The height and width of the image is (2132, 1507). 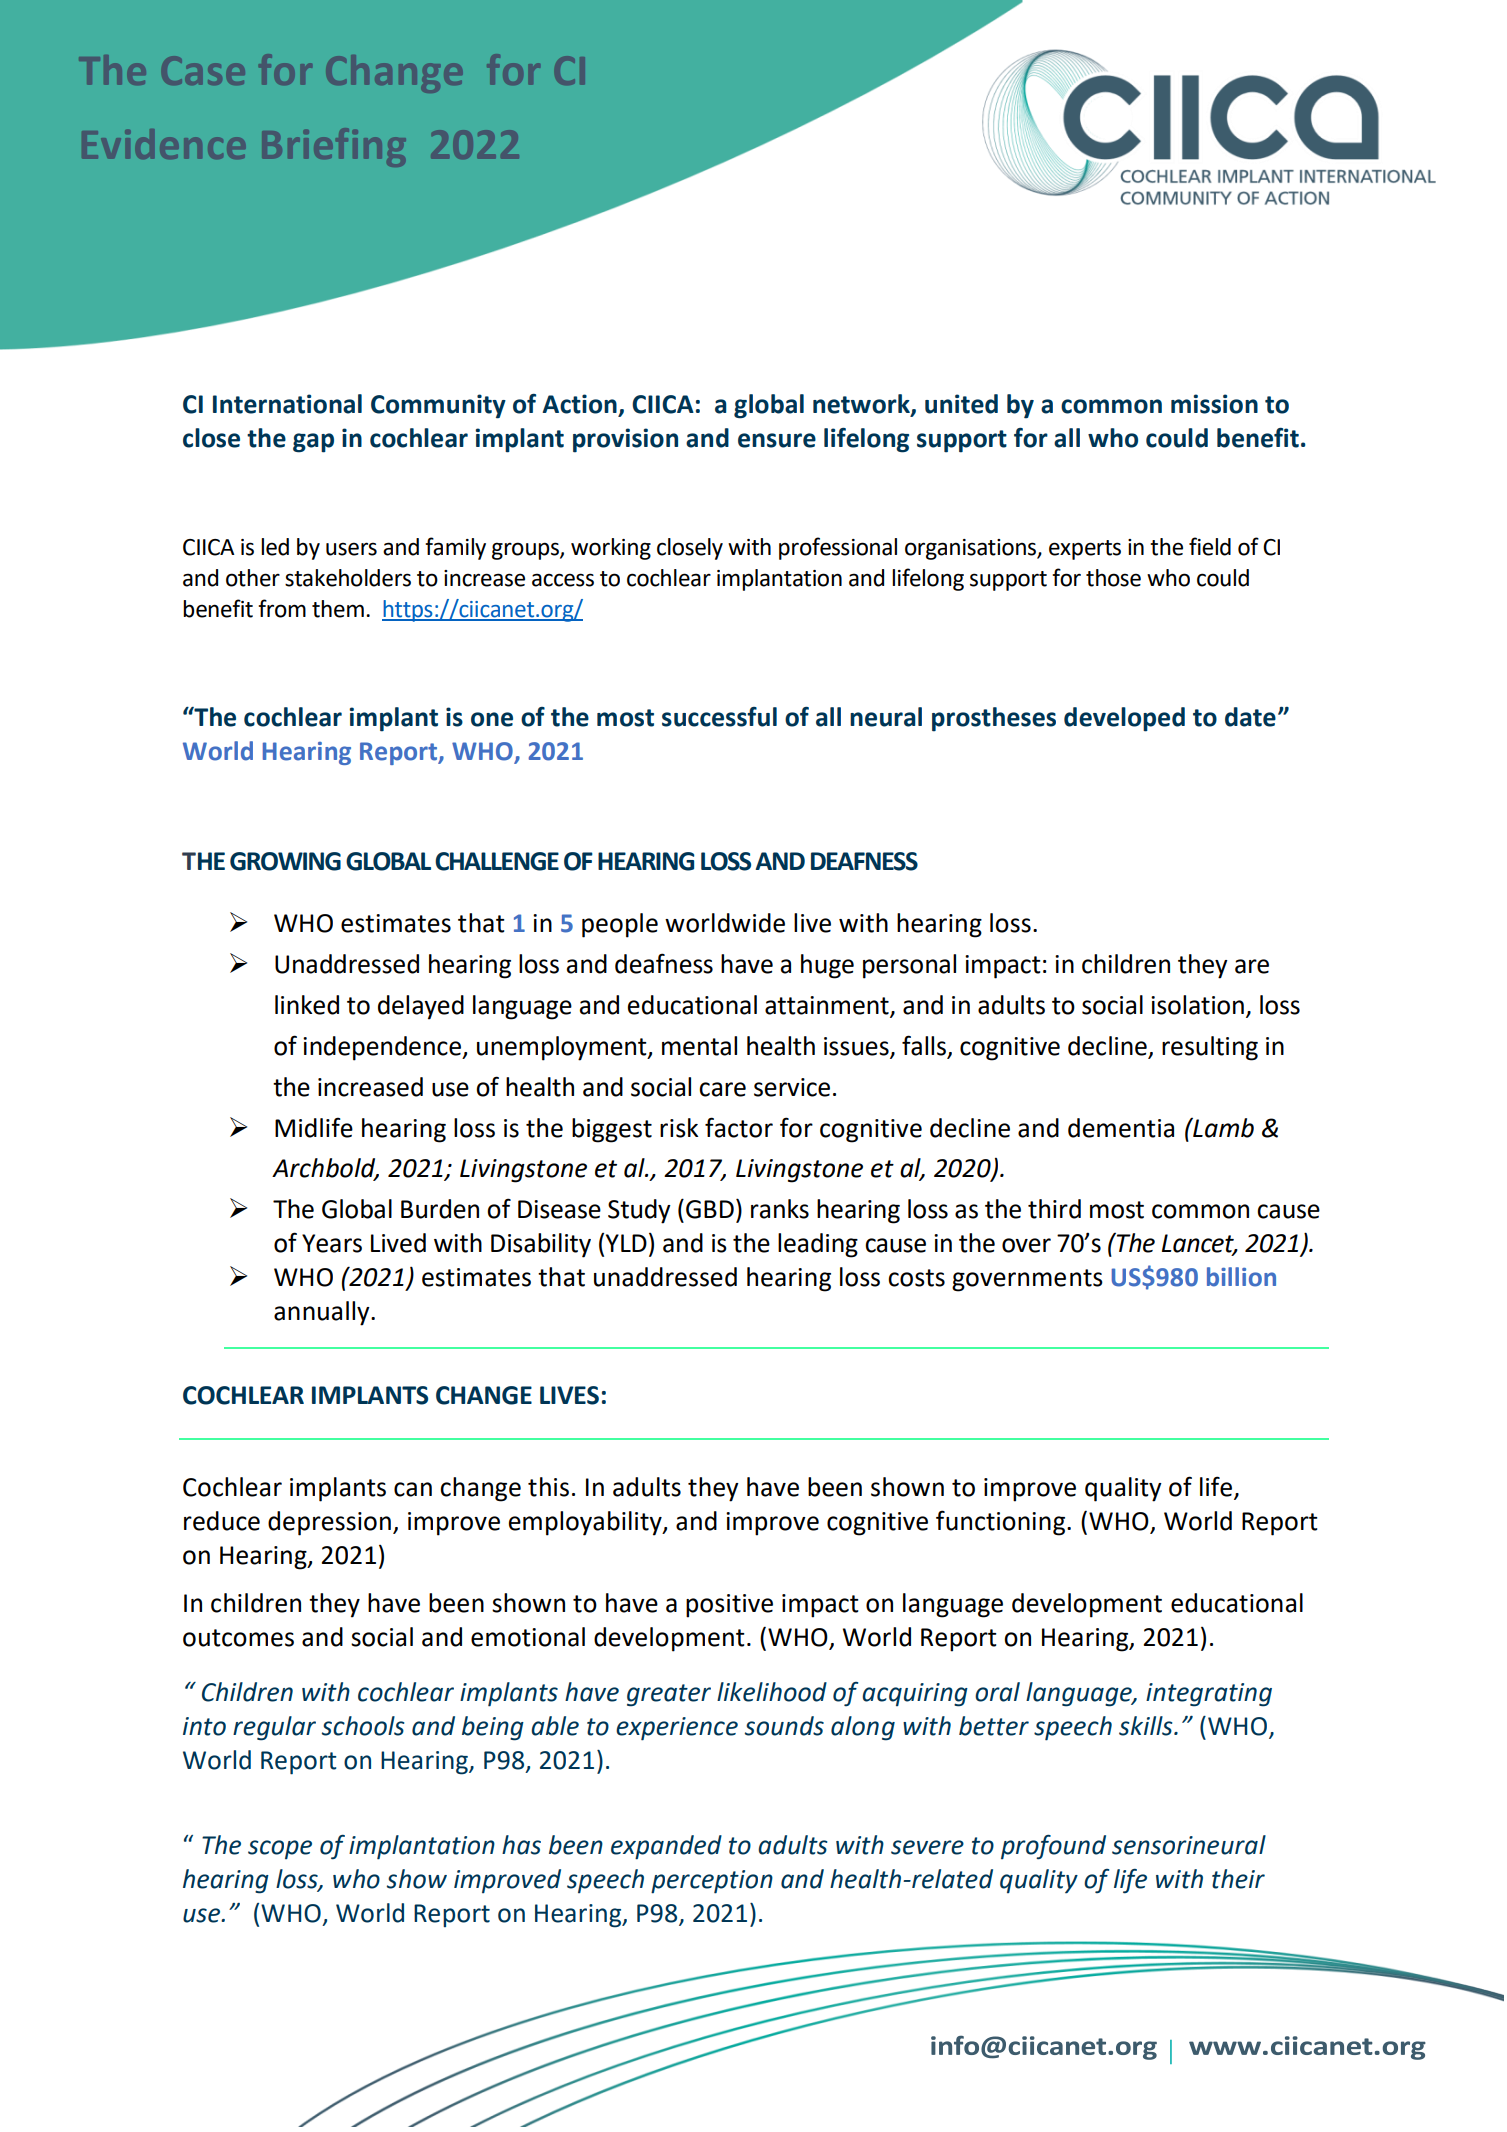 What do you see at coordinates (666, 1847) in the image?
I see `expanded` at bounding box center [666, 1847].
